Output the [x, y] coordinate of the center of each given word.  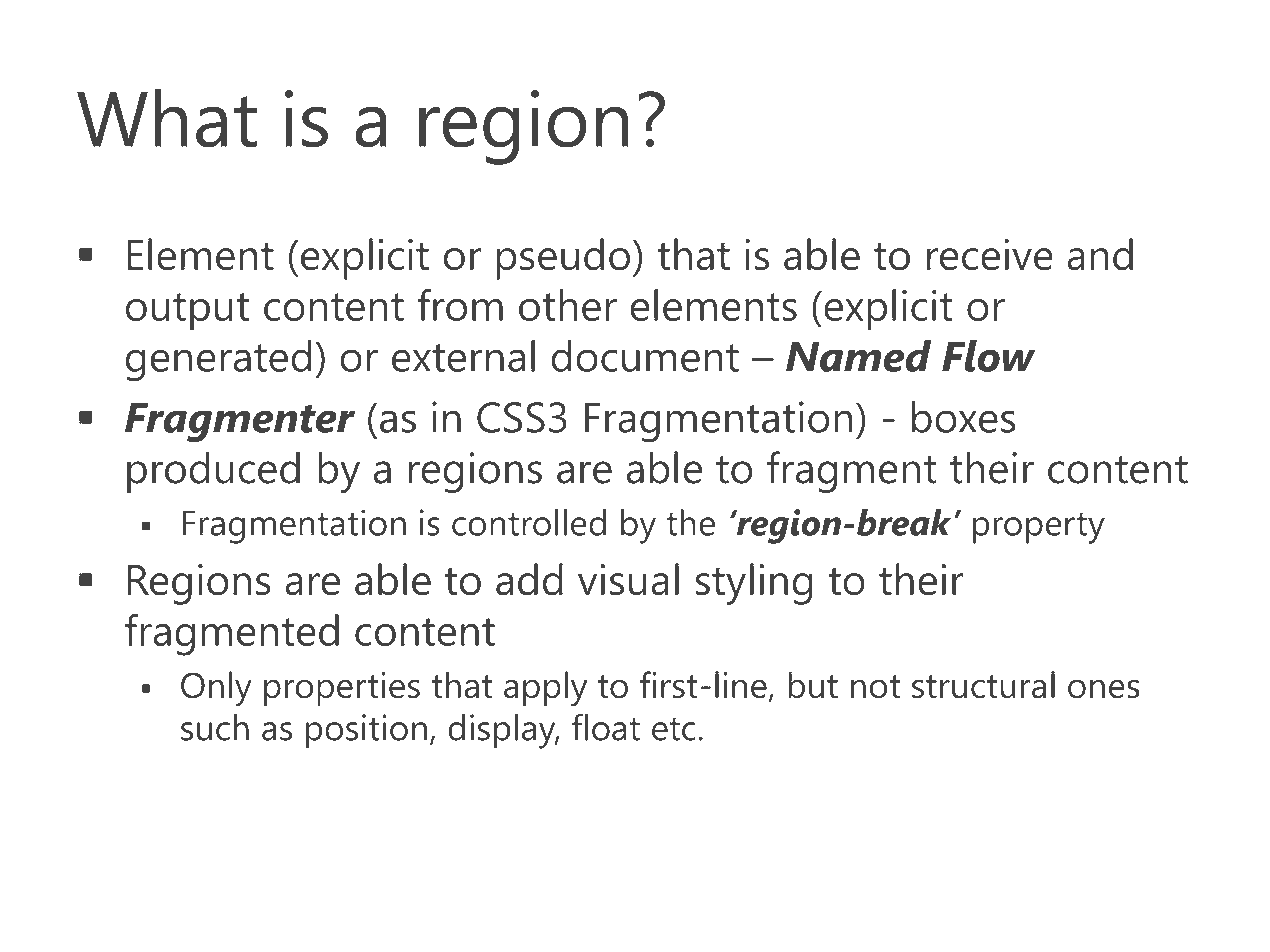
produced [213, 472]
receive [990, 255]
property [1039, 528]
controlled [529, 522]
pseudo [563, 259]
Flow [989, 356]
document [645, 356]
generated [218, 361]
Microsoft [1031, 908]
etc [674, 729]
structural [983, 685]
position [366, 731]
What [167, 118]
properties [342, 689]
